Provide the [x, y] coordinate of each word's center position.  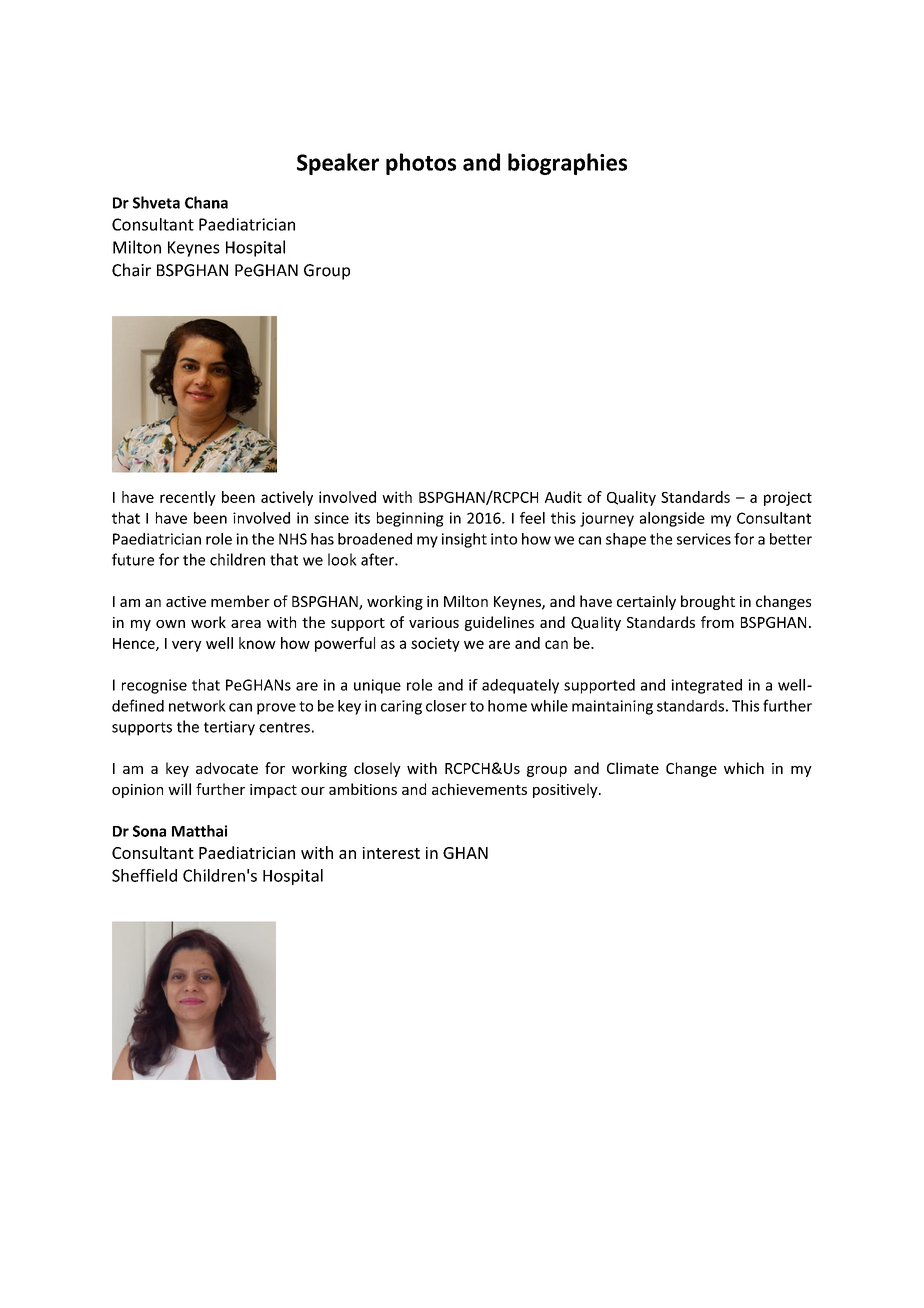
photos [421, 164]
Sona [149, 831]
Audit [563, 497]
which [744, 768]
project [788, 498]
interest [391, 853]
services [704, 539]
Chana [206, 202]
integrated [706, 686]
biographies [567, 164]
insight [464, 540]
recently [188, 498]
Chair [131, 270]
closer [446, 706]
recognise [154, 686]
